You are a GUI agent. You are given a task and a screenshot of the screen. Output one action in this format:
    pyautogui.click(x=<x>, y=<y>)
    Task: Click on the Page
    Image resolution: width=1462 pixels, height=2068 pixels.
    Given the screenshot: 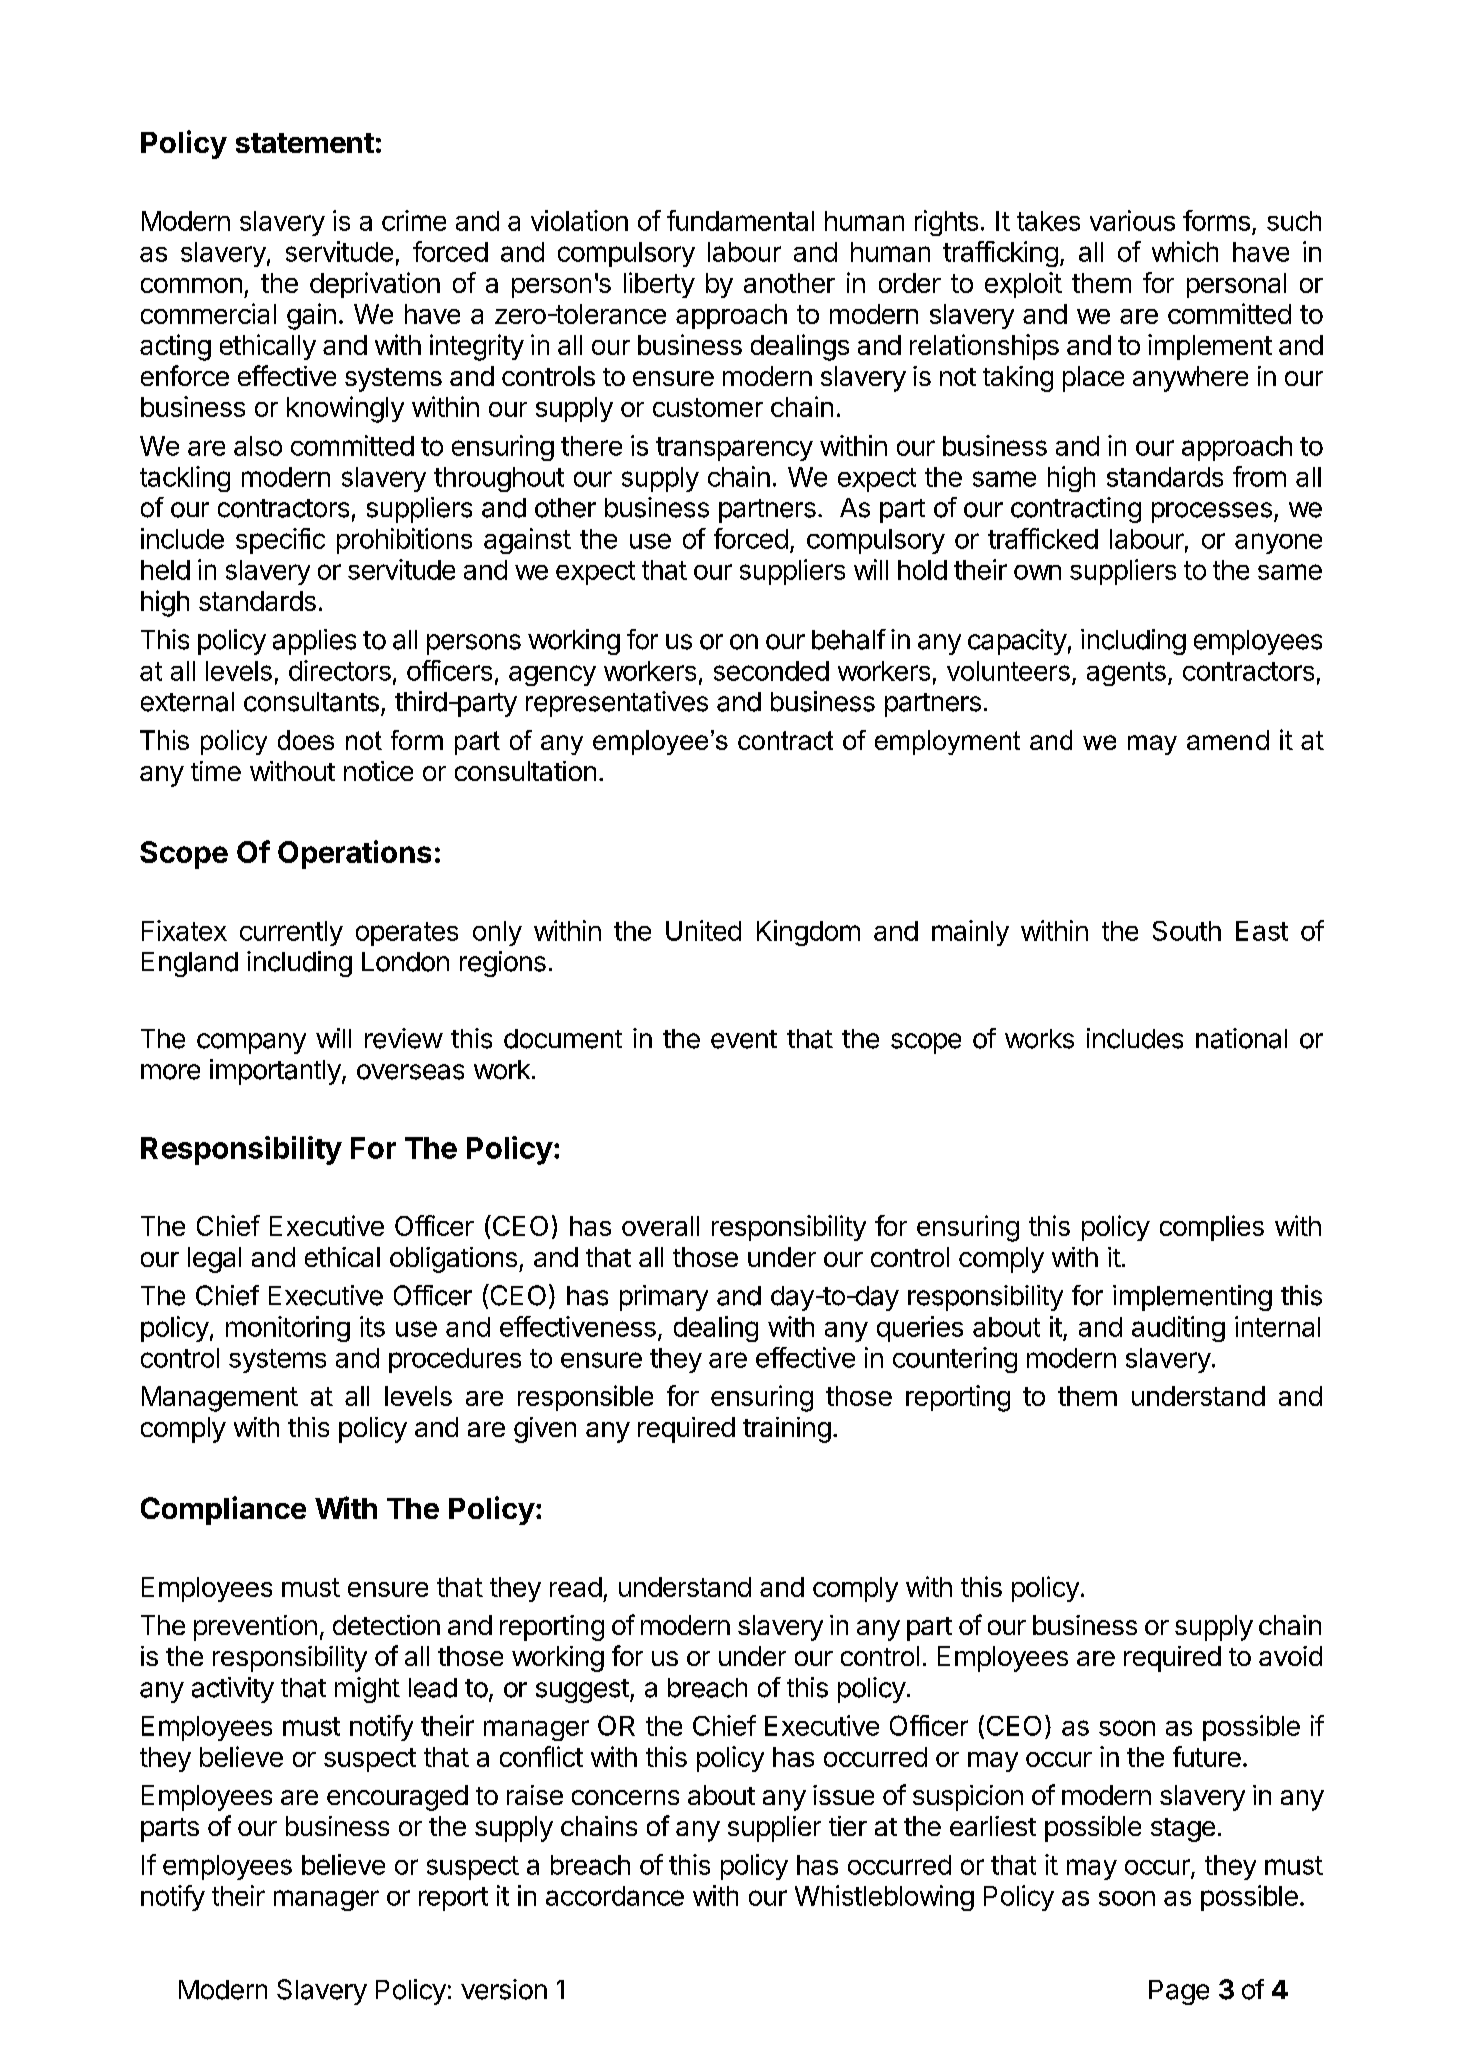 What is the action you would take?
    pyautogui.click(x=1179, y=1992)
